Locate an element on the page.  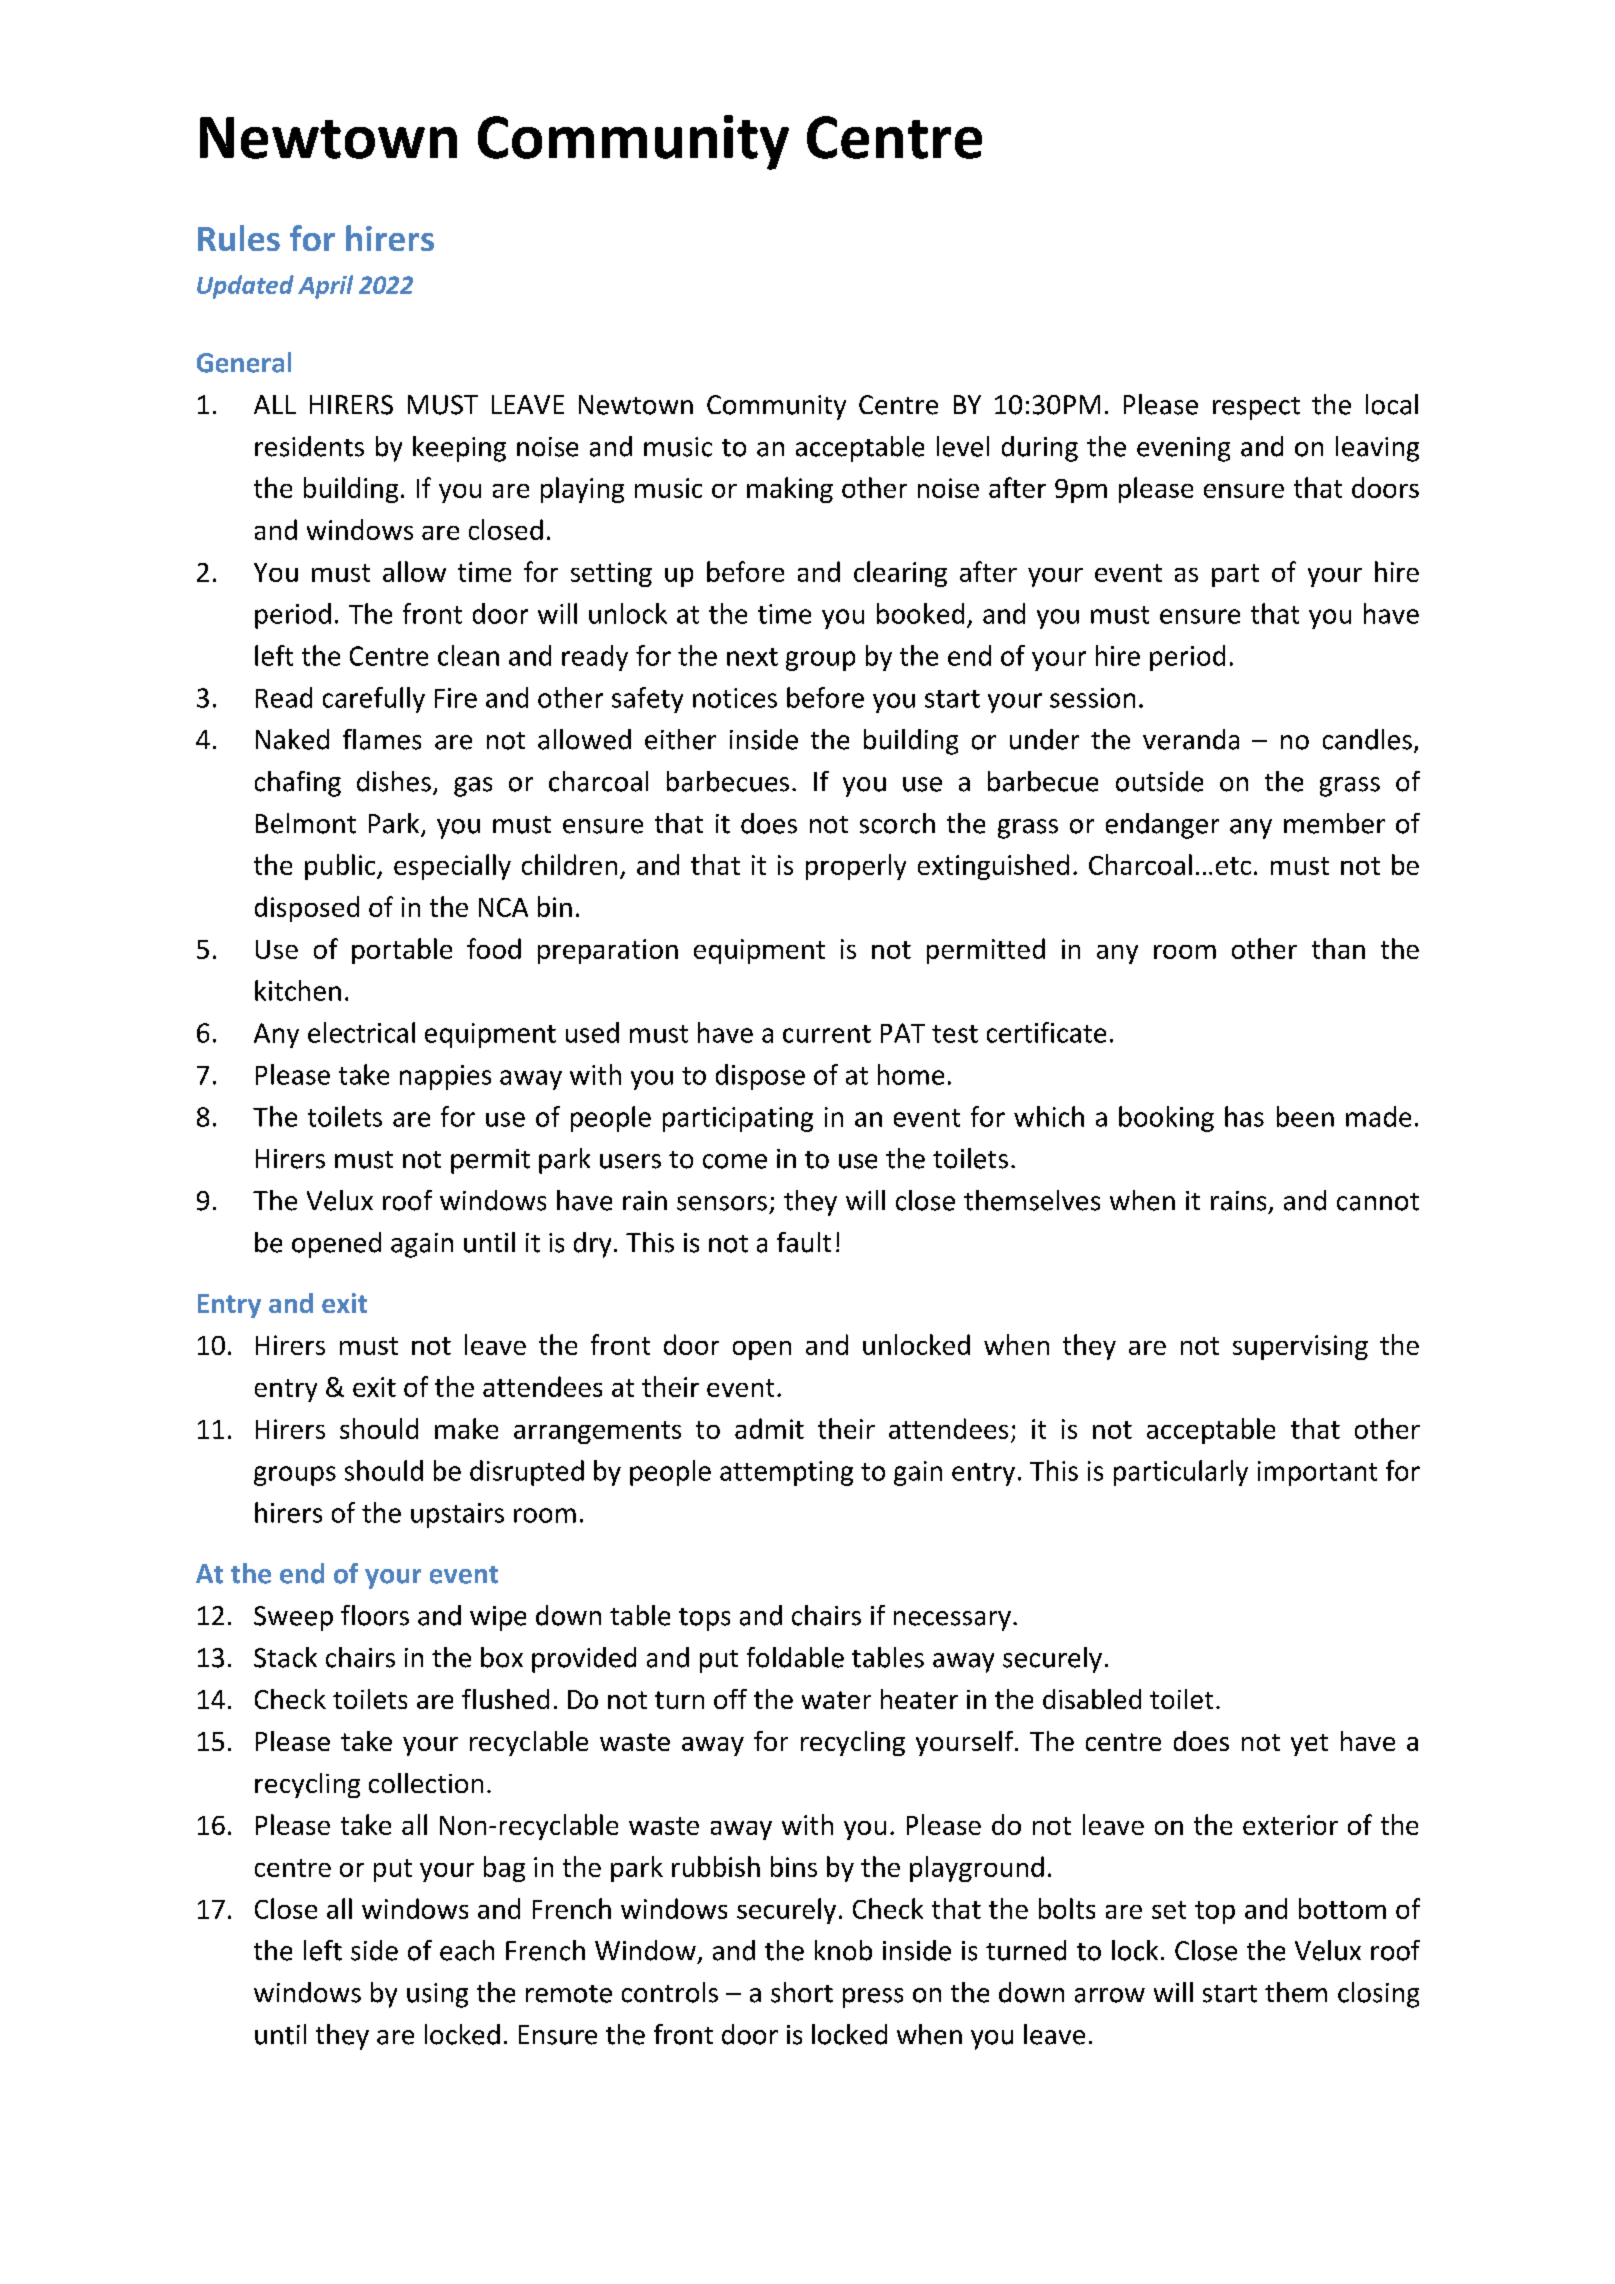
respect is located at coordinates (1256, 408).
